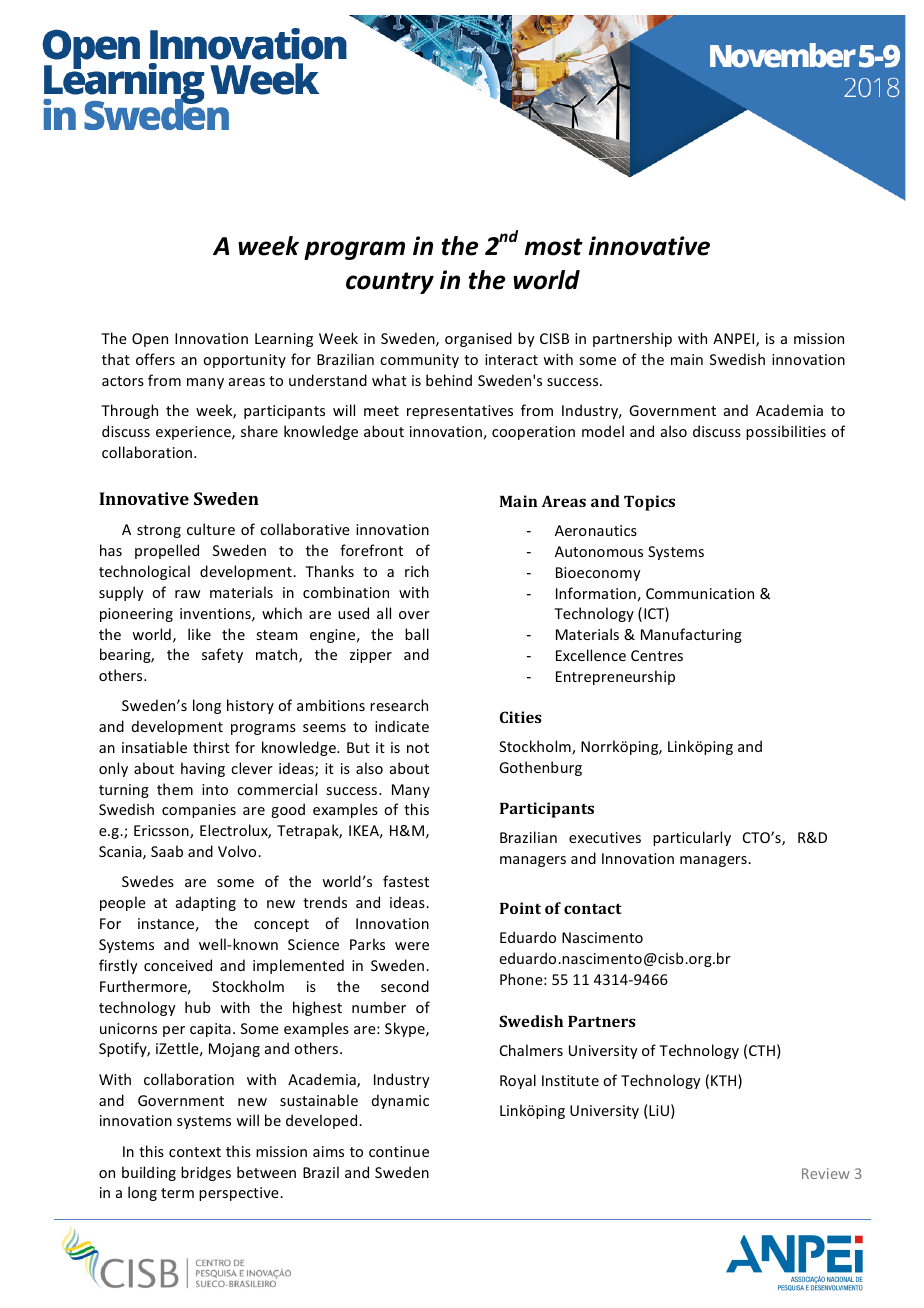 This screenshot has height=1308, width=924. What do you see at coordinates (150, 340) in the screenshot?
I see `Open` at bounding box center [150, 340].
